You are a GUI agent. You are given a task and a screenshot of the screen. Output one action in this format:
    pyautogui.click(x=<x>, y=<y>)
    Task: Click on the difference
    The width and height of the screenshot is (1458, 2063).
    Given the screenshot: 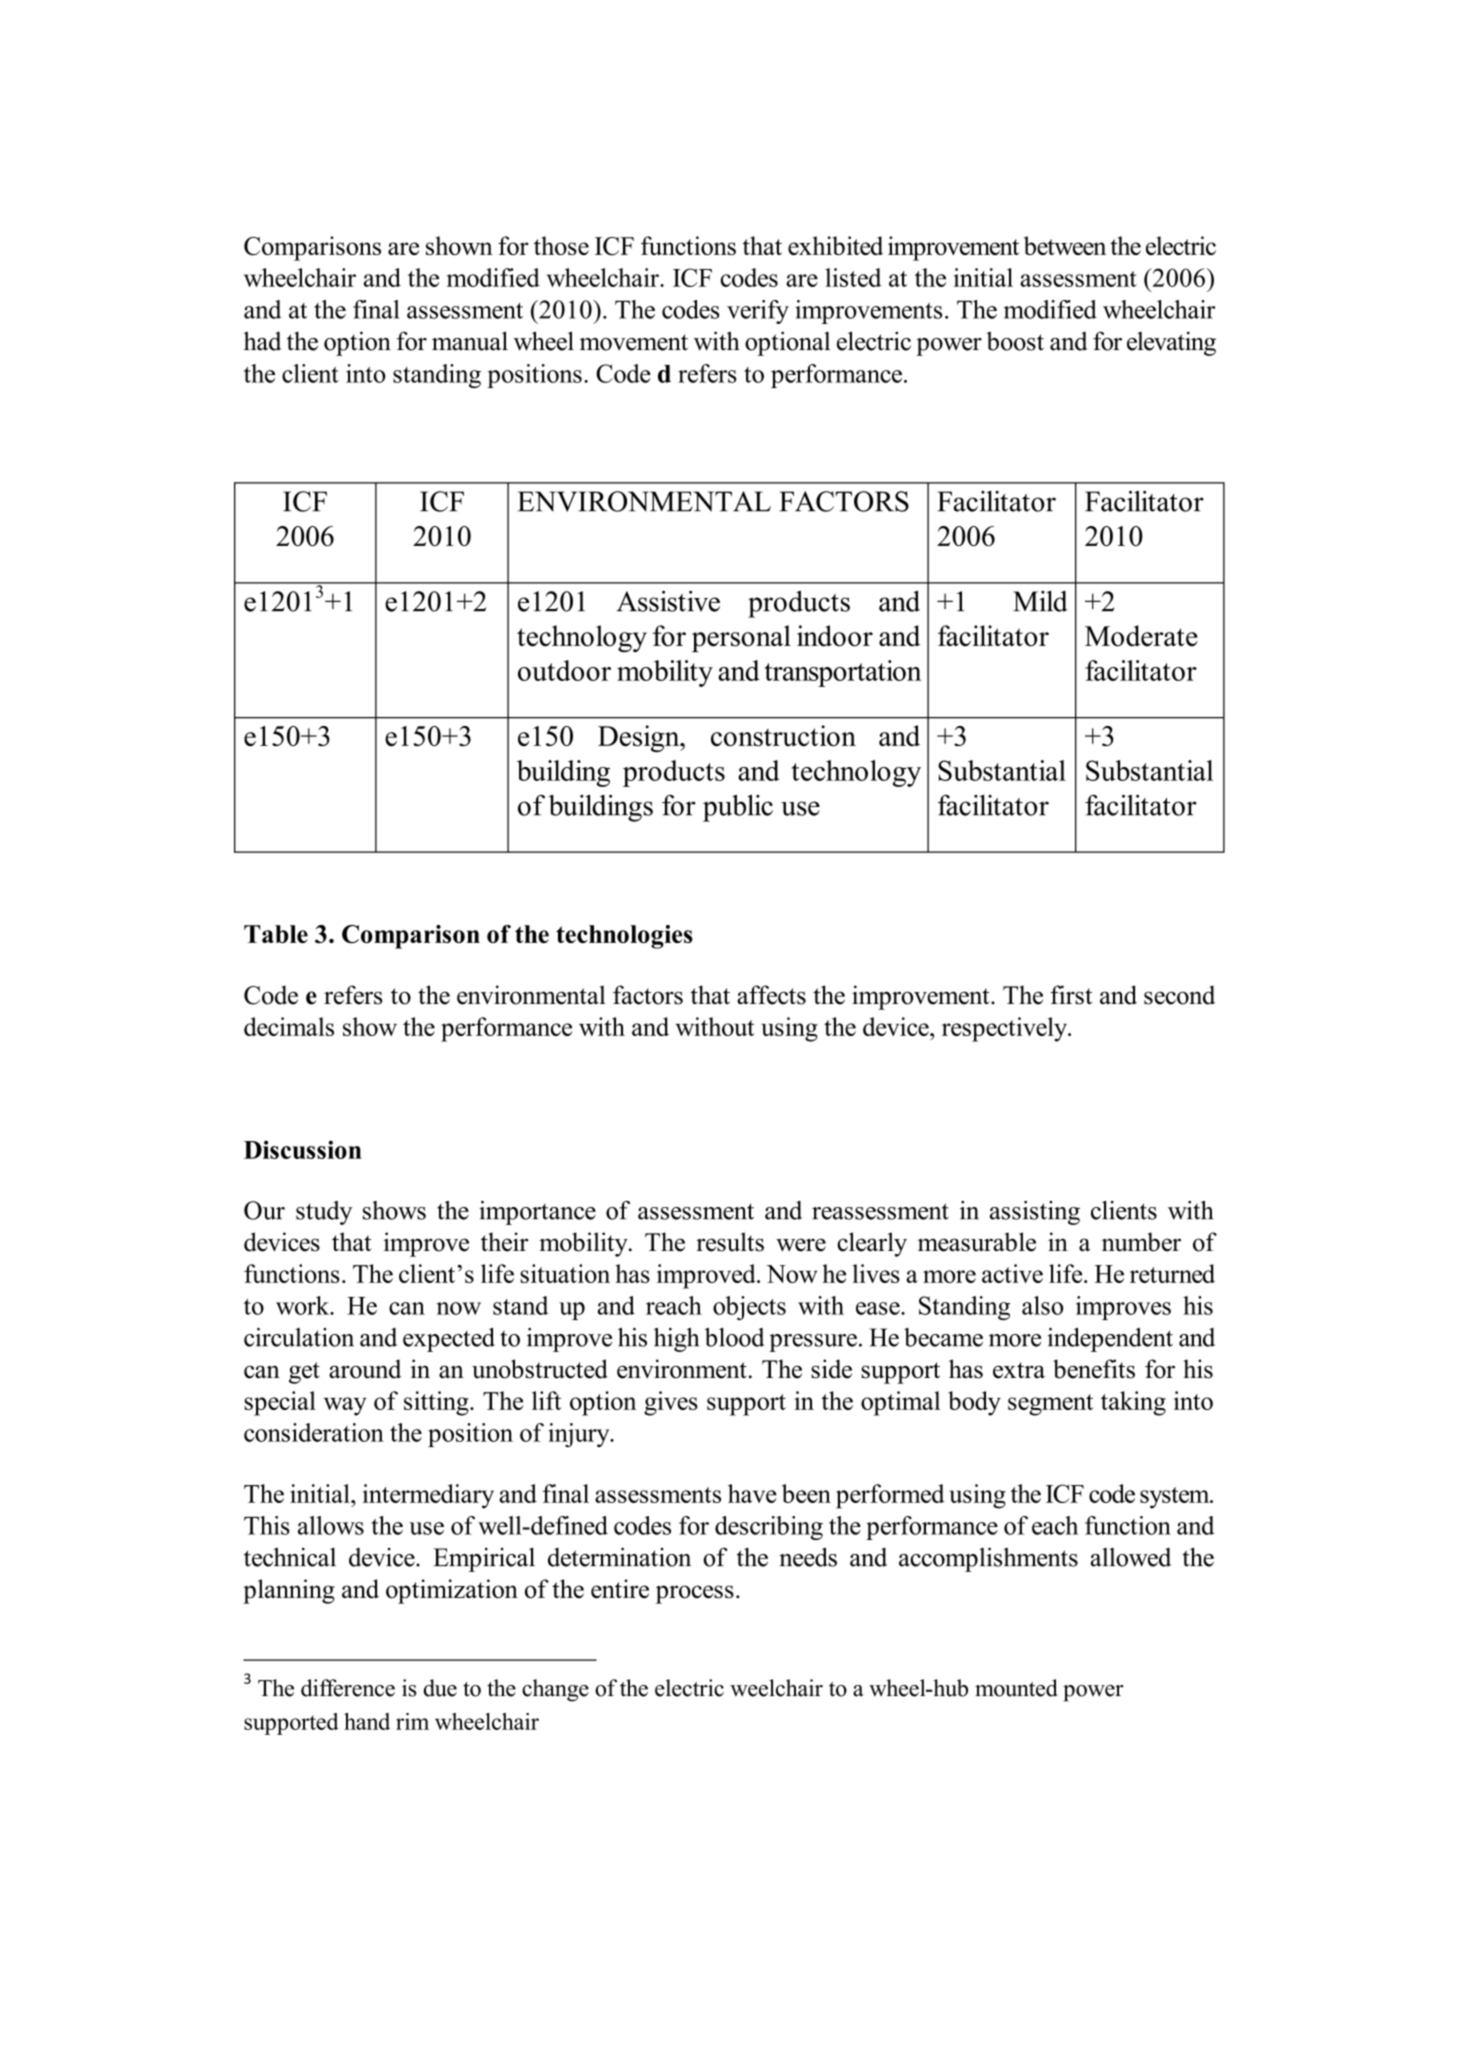 What is the action you would take?
    pyautogui.click(x=348, y=1688)
